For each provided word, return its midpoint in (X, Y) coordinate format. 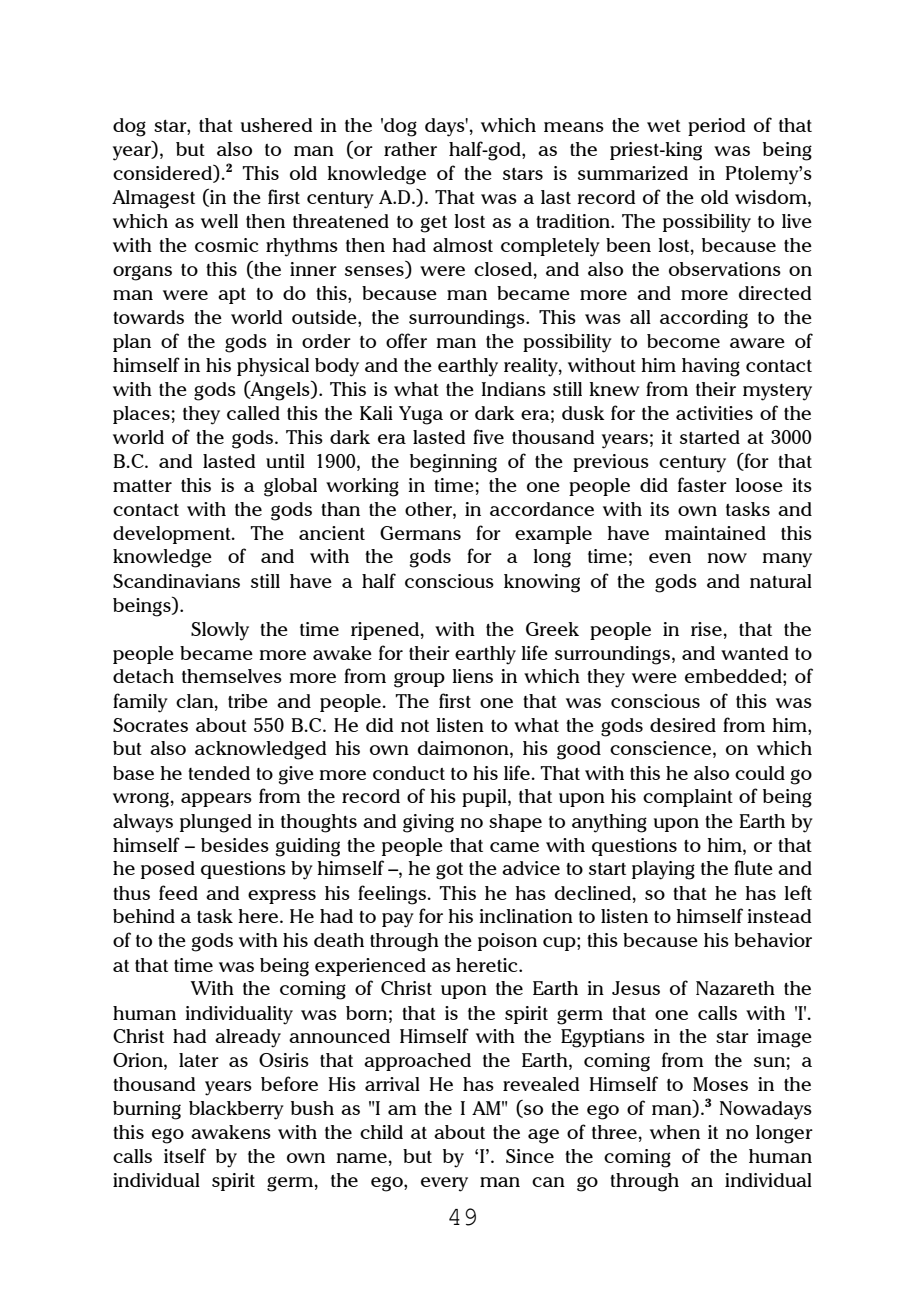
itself (185, 1155)
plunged (216, 823)
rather (410, 149)
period (716, 127)
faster (702, 484)
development (173, 535)
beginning (453, 463)
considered (164, 173)
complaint (688, 798)
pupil (485, 798)
